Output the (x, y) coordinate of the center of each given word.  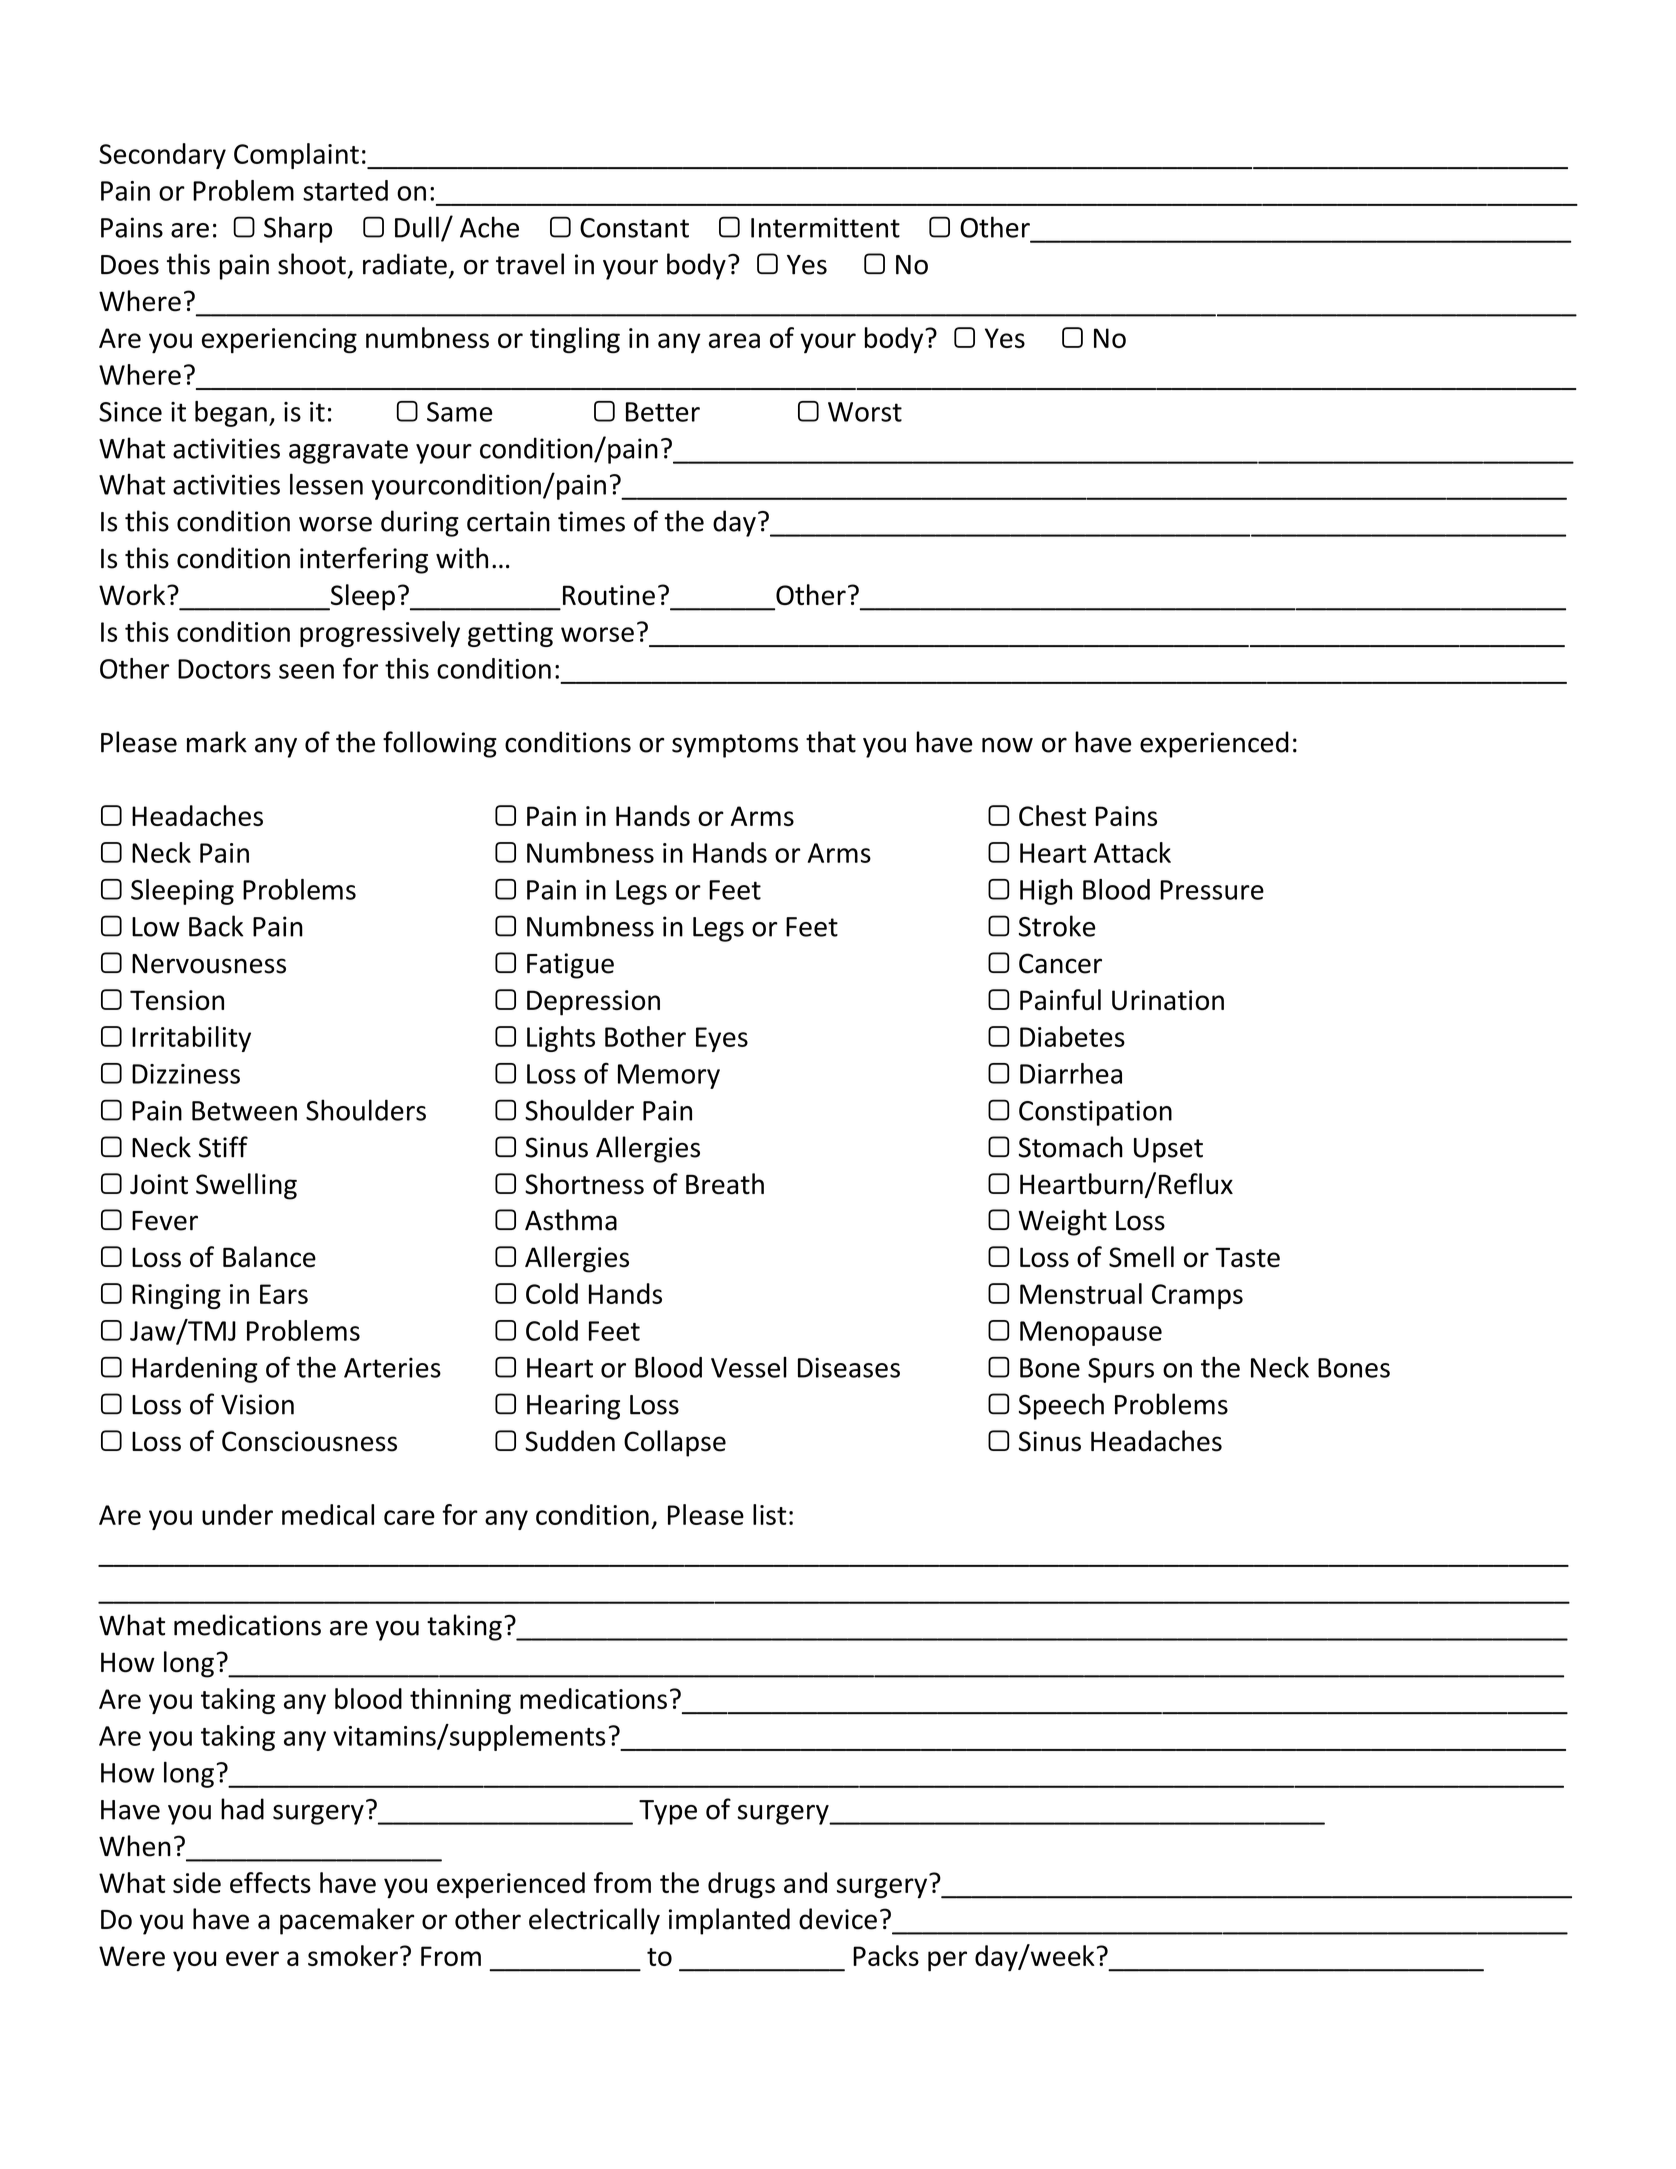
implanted (729, 1921)
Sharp (298, 229)
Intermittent (825, 227)
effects (270, 1882)
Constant (634, 228)
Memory (669, 1076)
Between (244, 1111)
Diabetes (1072, 1036)
